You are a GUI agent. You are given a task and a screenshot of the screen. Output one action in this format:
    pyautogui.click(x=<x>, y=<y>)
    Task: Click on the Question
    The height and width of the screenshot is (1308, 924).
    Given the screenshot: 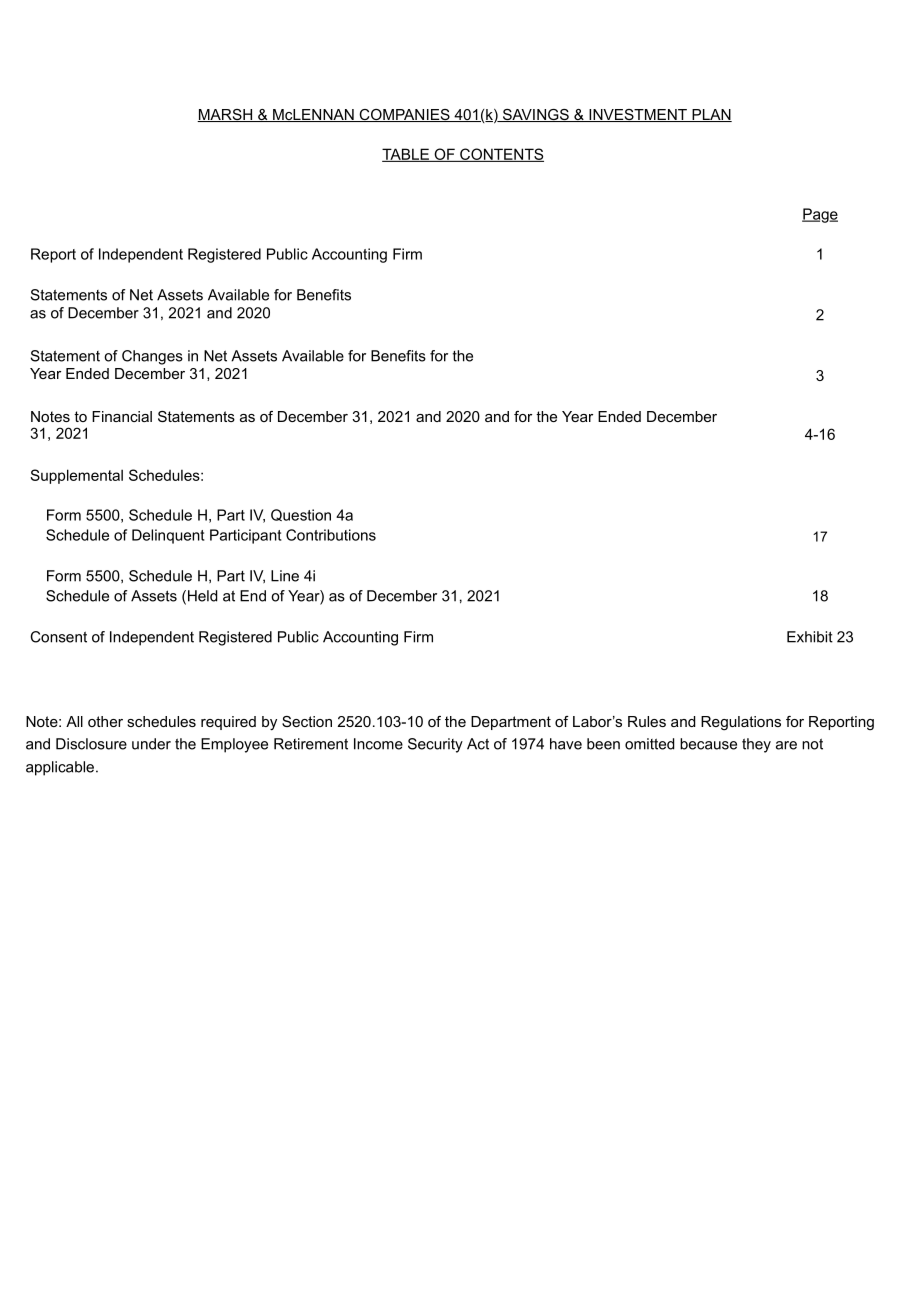 What is the action you would take?
    pyautogui.click(x=301, y=515)
